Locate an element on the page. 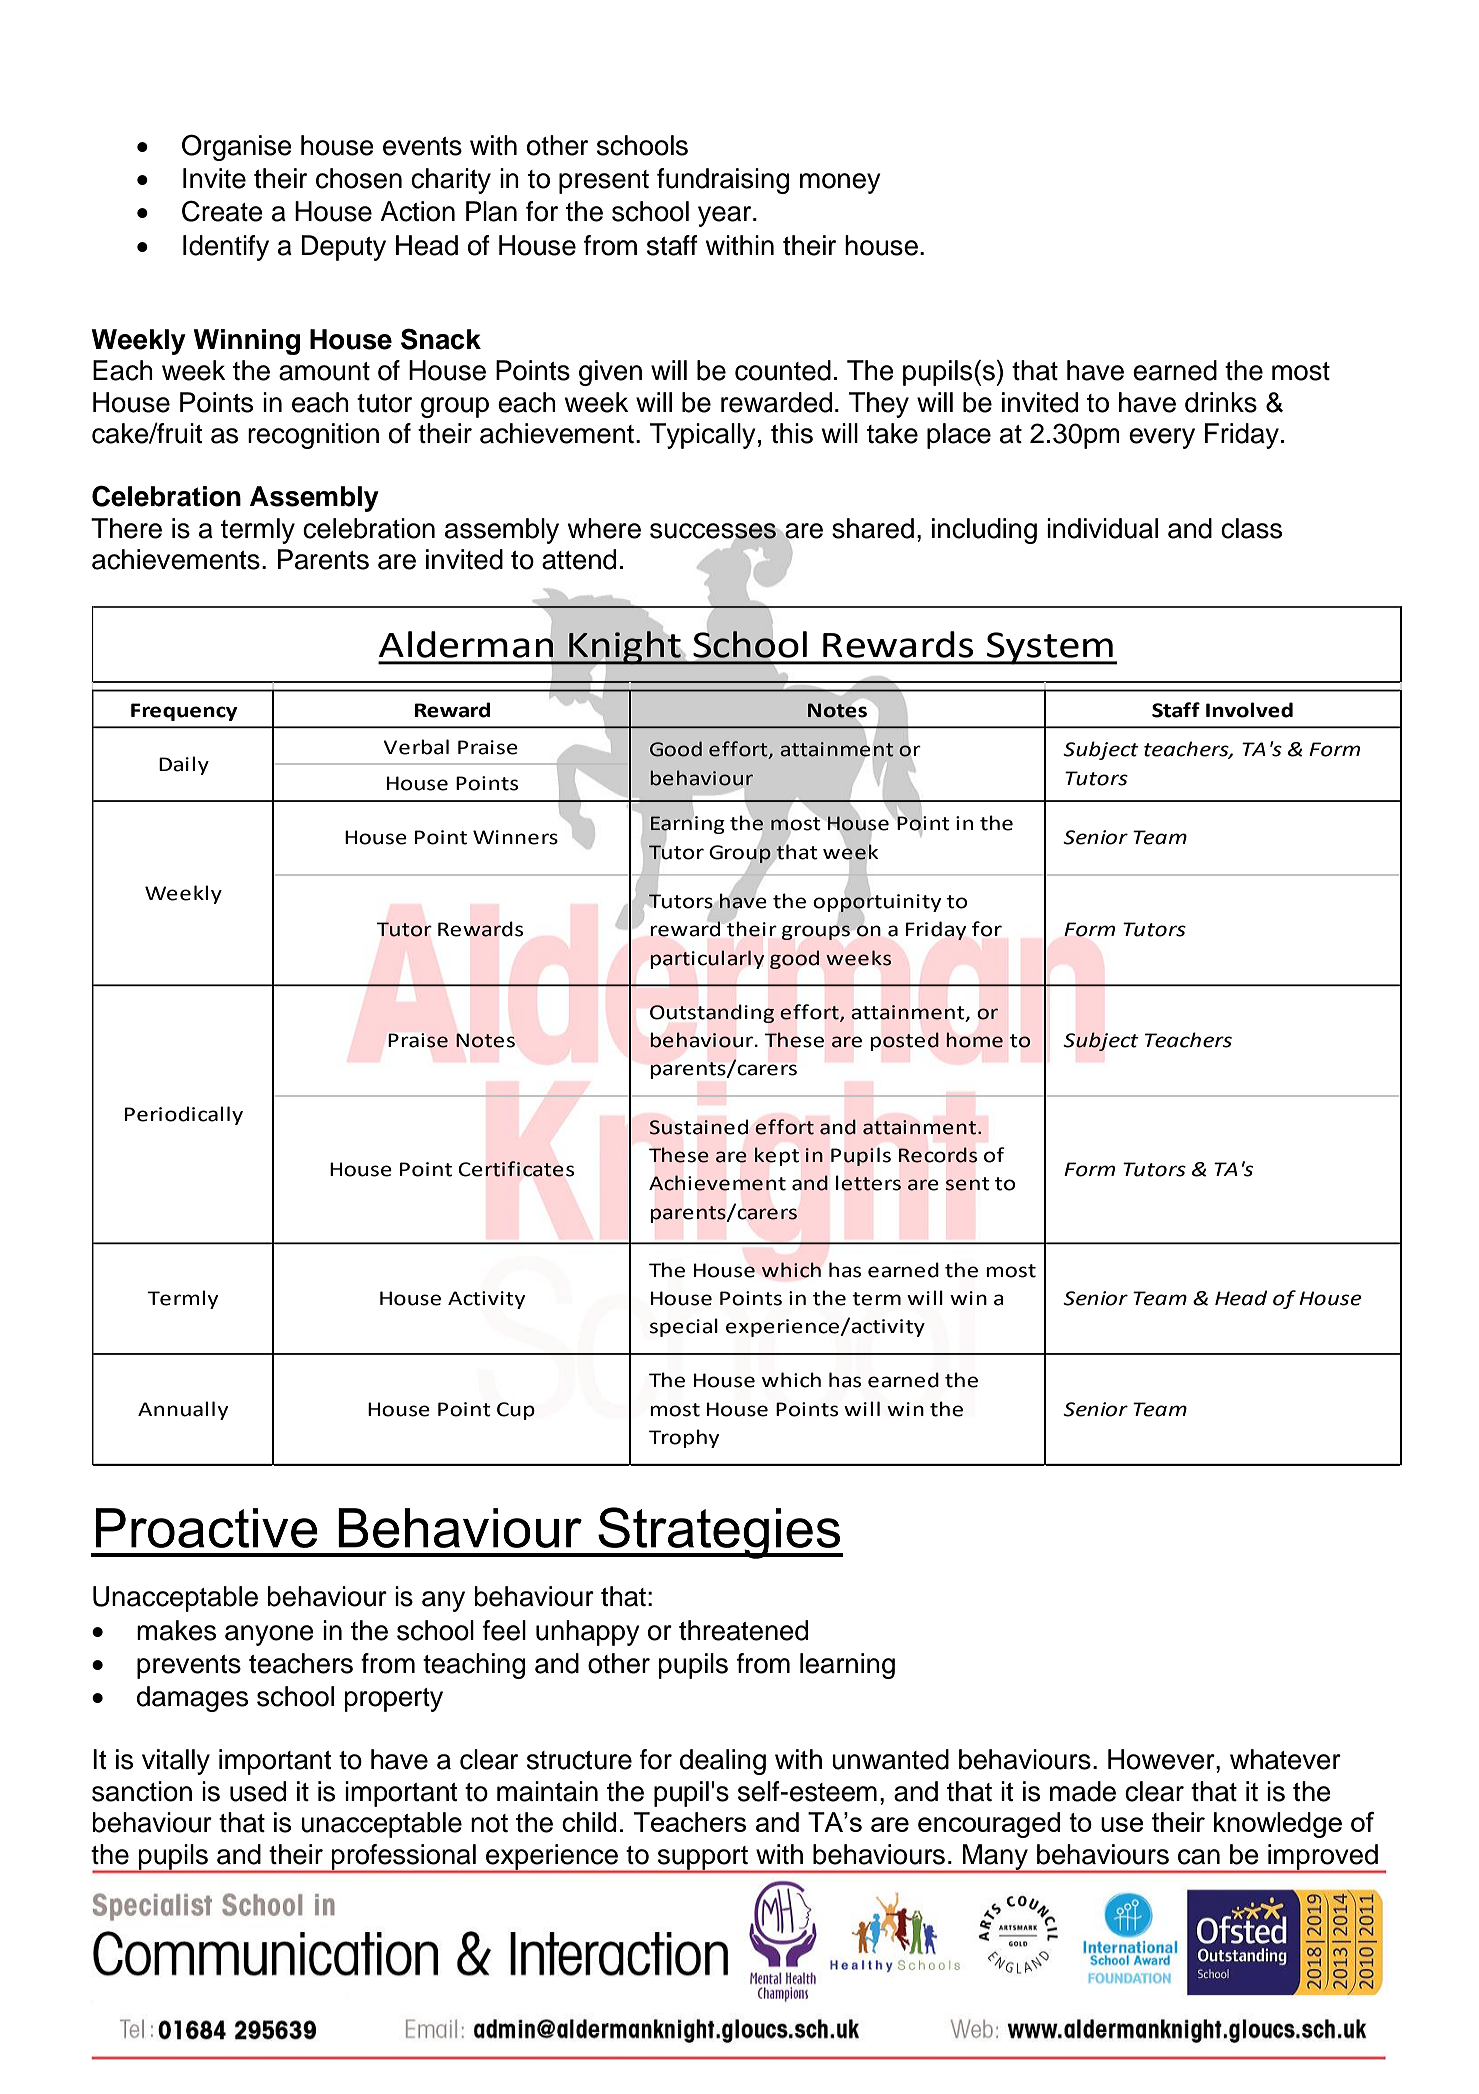 Image resolution: width=1479 pixels, height=2094 pixels. dealing is located at coordinates (723, 1762).
